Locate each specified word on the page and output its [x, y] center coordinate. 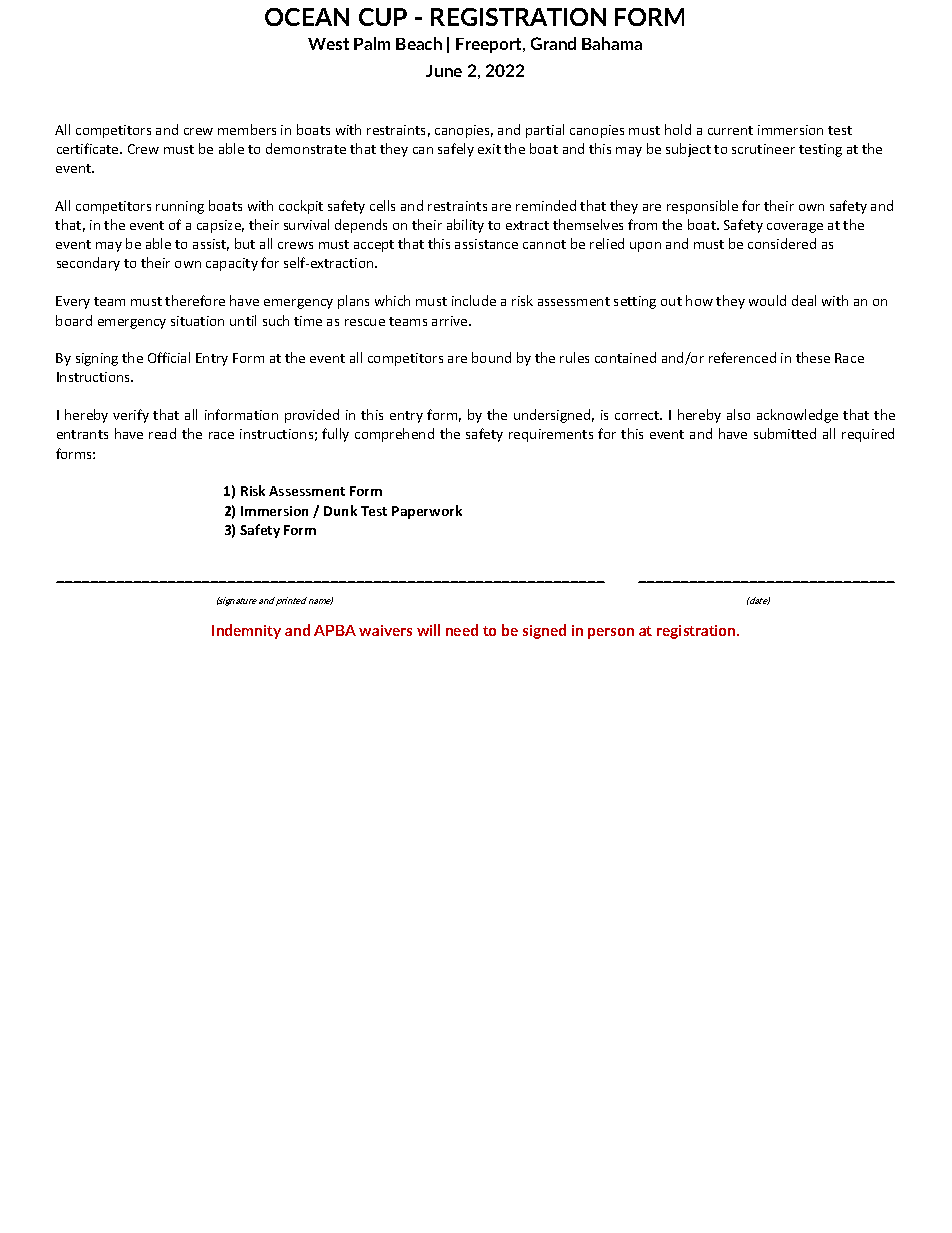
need [462, 630]
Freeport [490, 45]
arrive [451, 321]
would [767, 300]
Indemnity [246, 631]
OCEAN [307, 17]
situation [197, 321]
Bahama [612, 43]
